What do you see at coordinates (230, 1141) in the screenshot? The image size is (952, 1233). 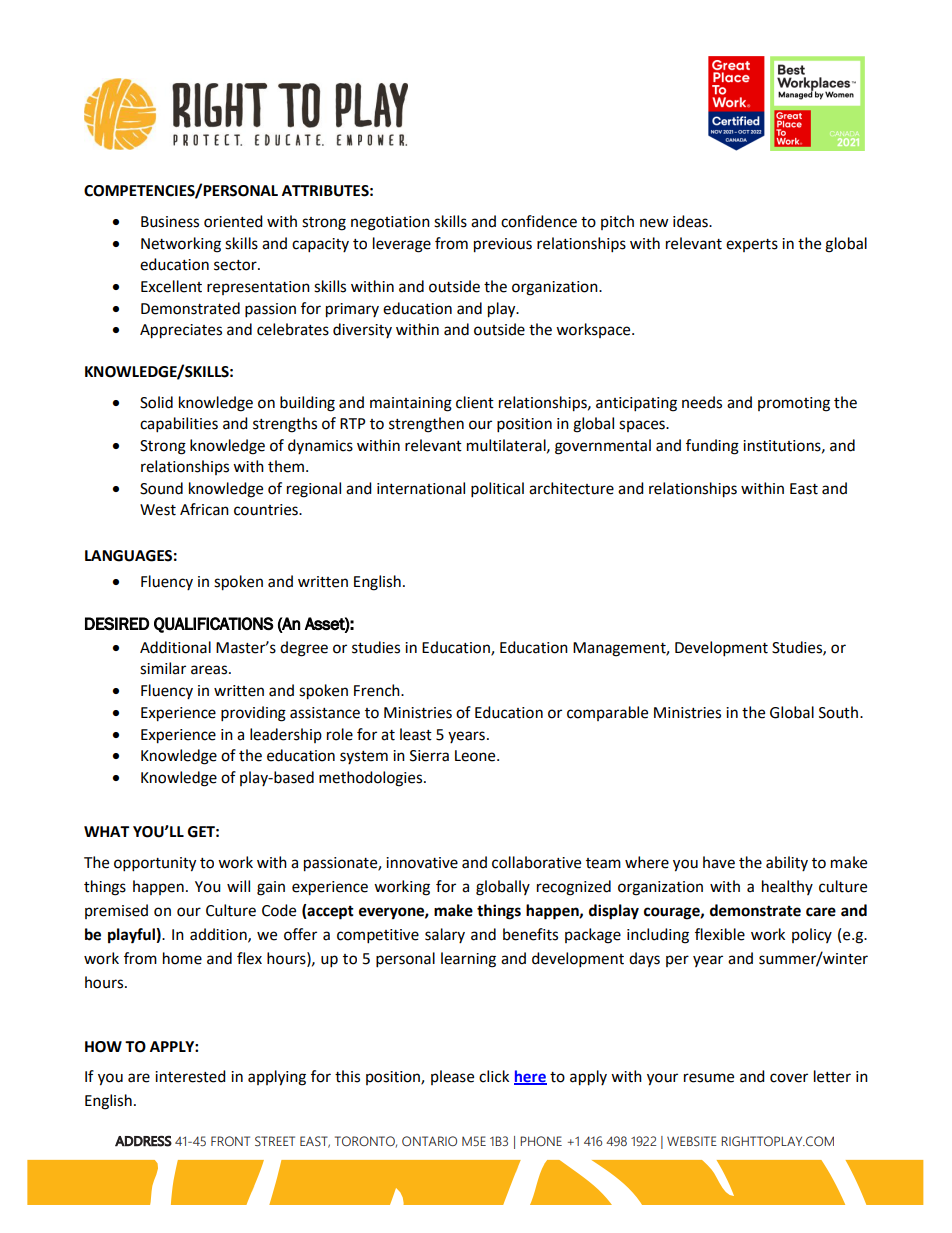 I see `FRONT` at bounding box center [230, 1141].
